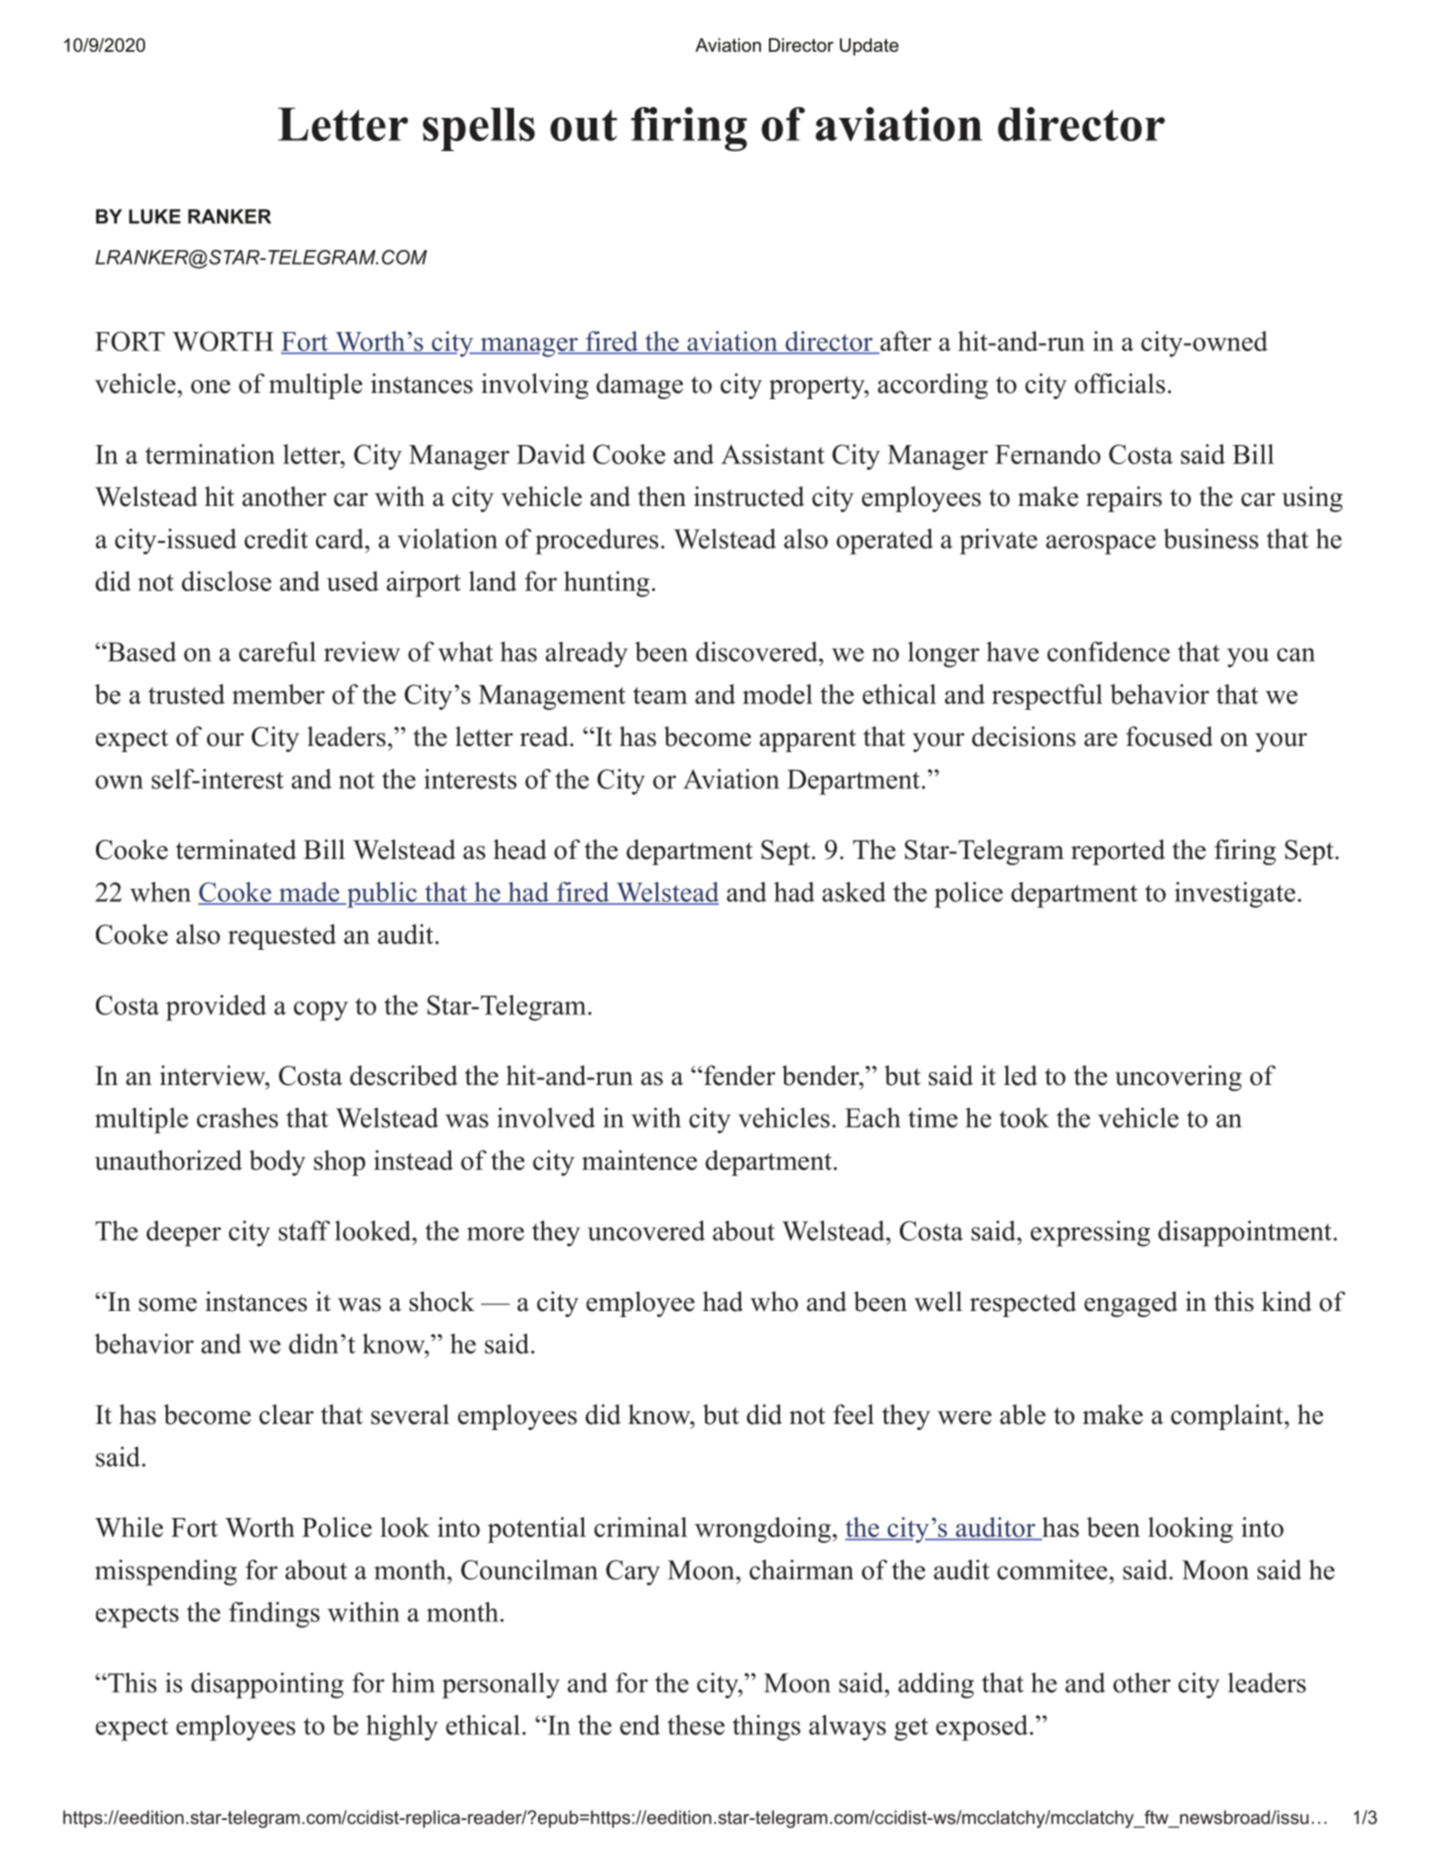 This screenshot has height=1864, width=1440. Describe the element at coordinates (758, 651) in the screenshot. I see `discovered` at that location.
